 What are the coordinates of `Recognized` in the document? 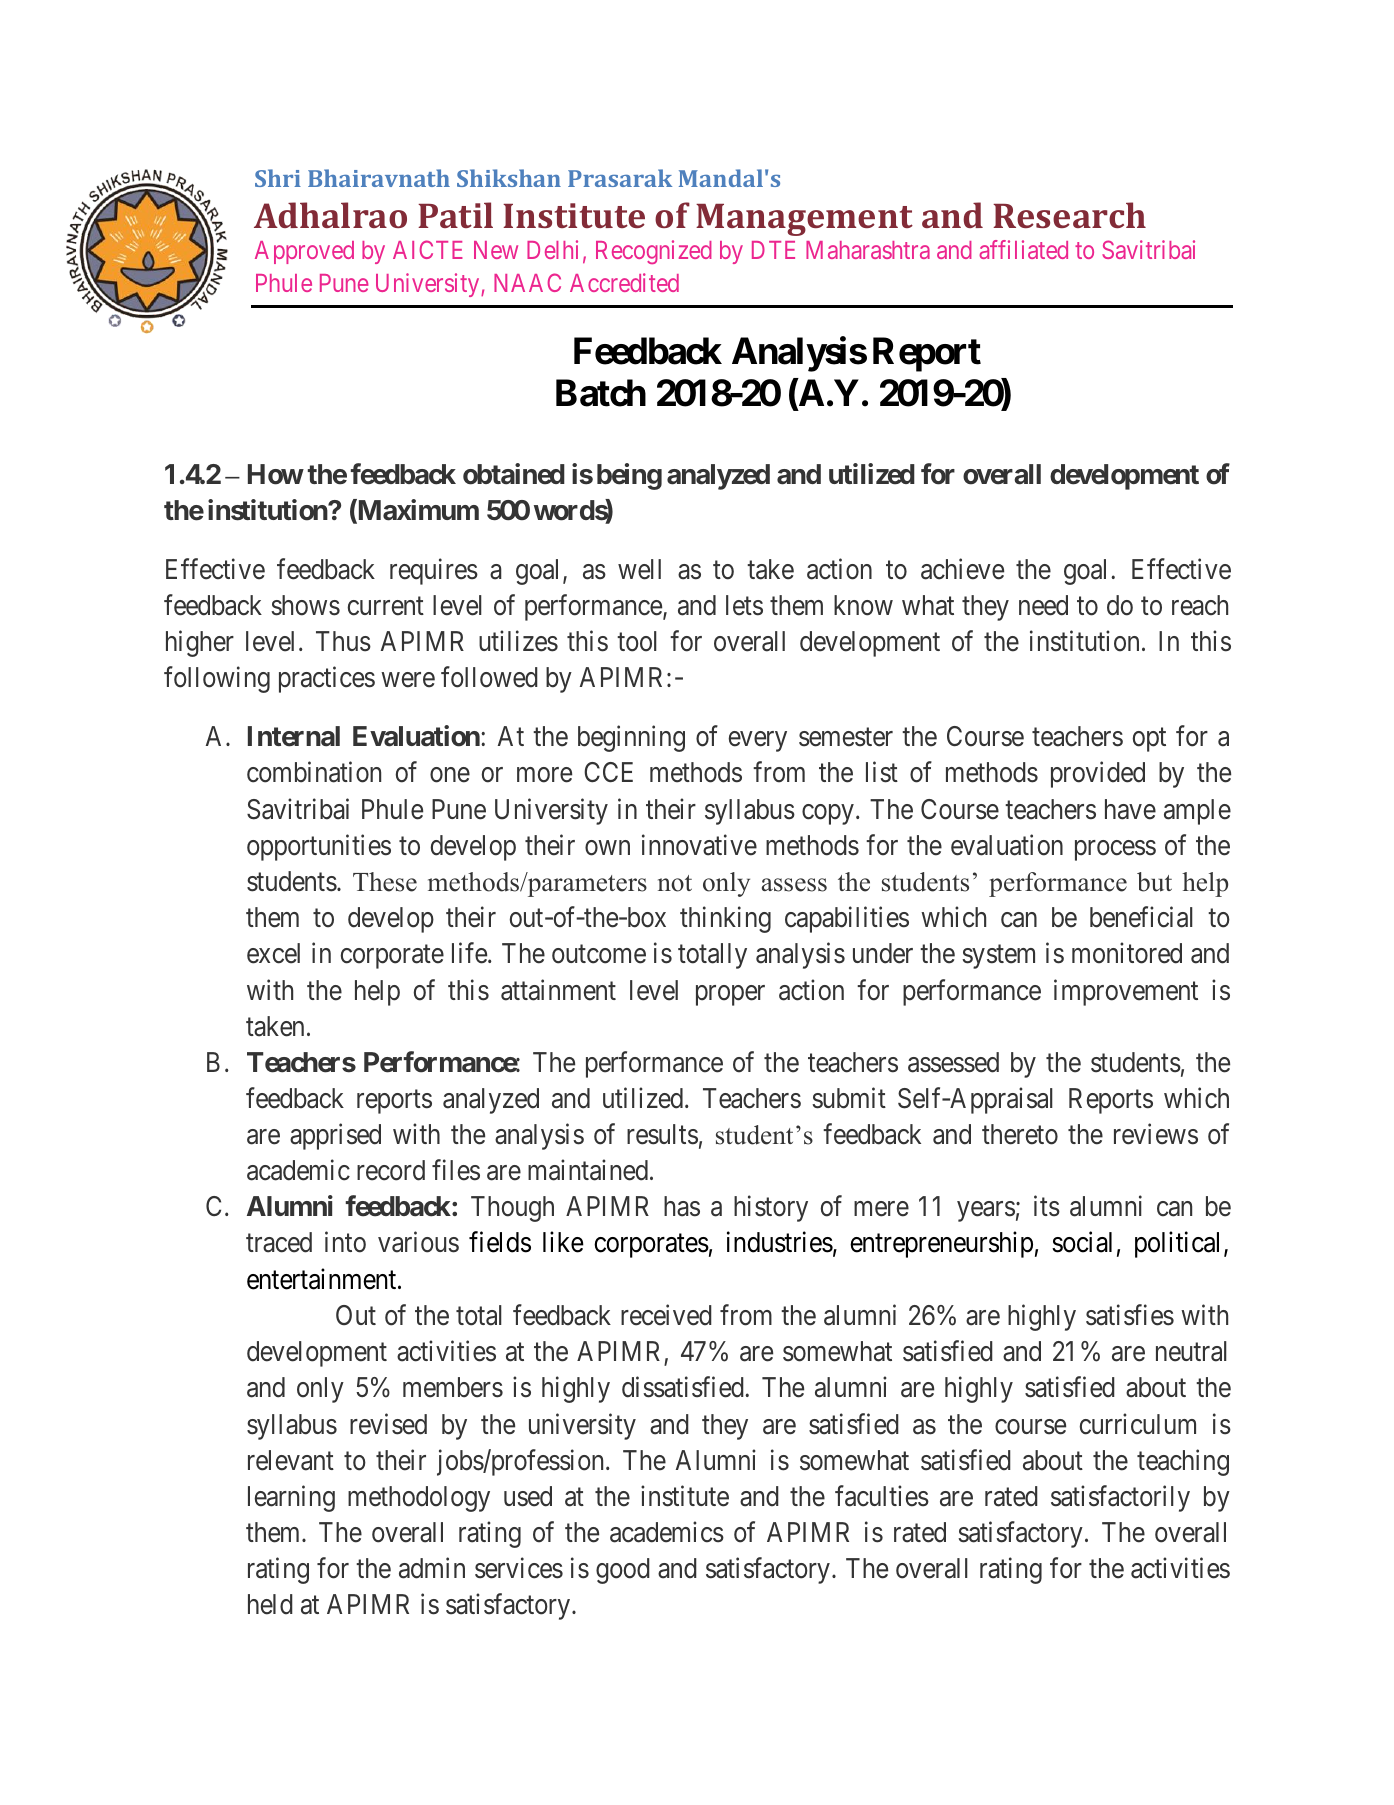 It's located at (654, 252).
